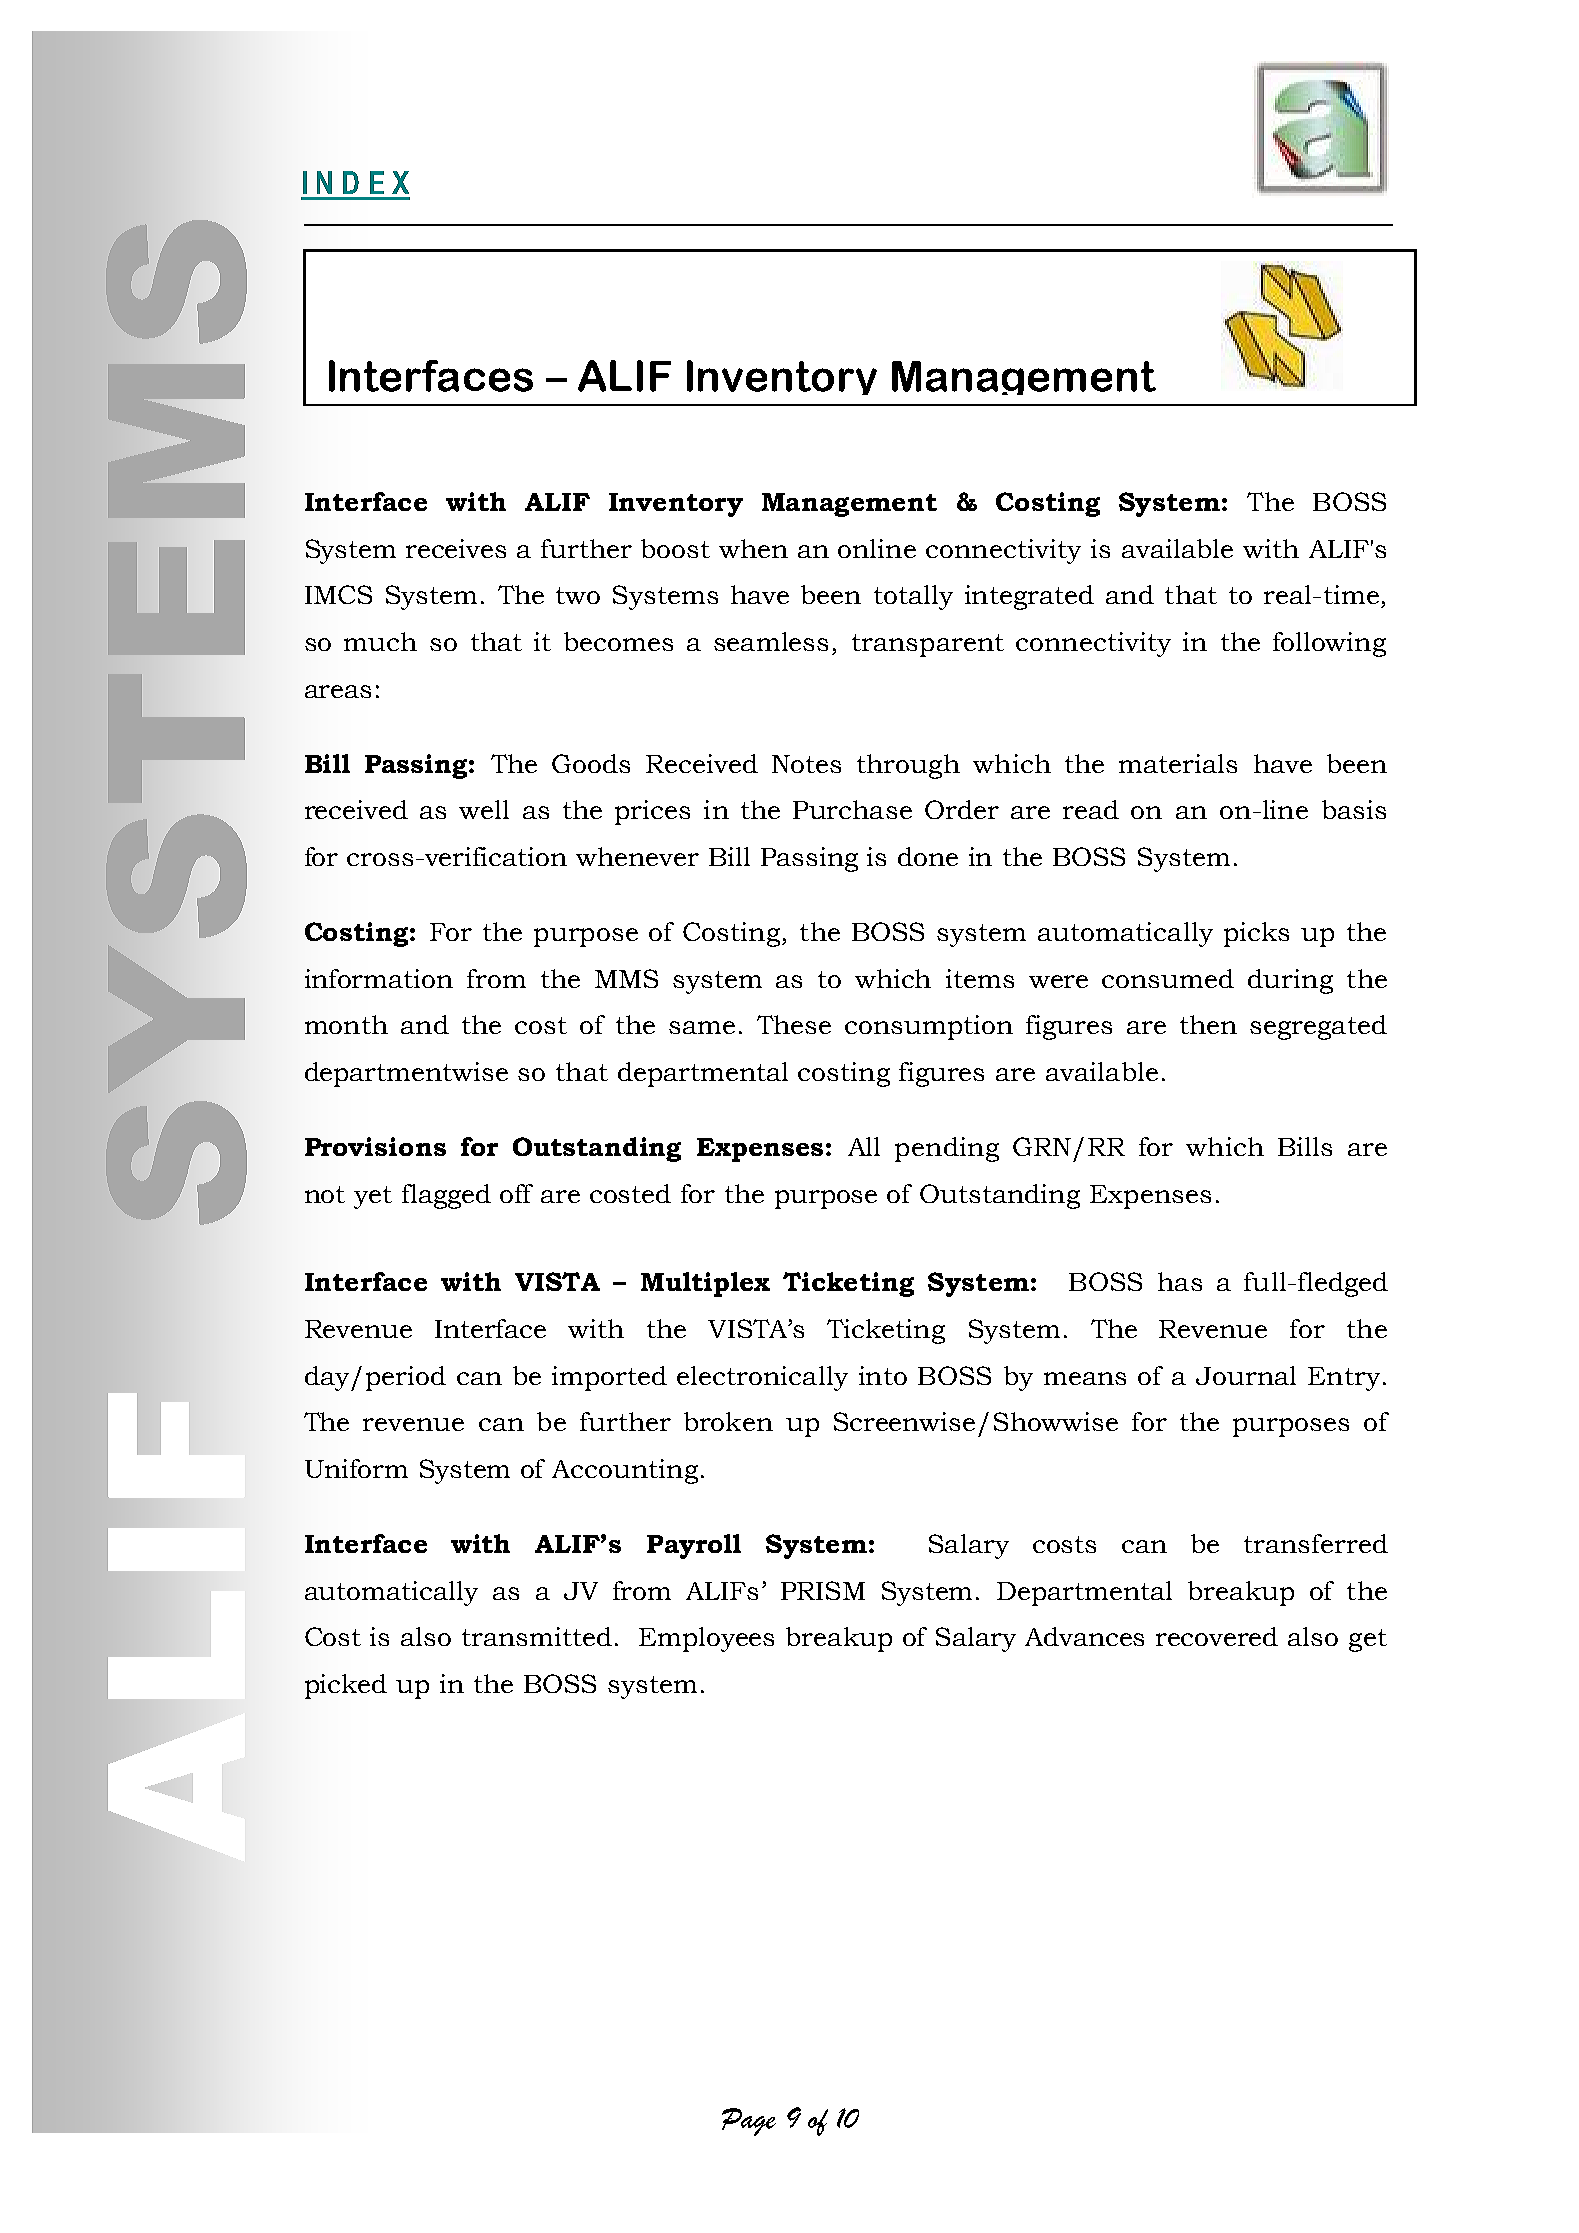  Describe the element at coordinates (883, 1375) in the screenshot. I see `into` at that location.
